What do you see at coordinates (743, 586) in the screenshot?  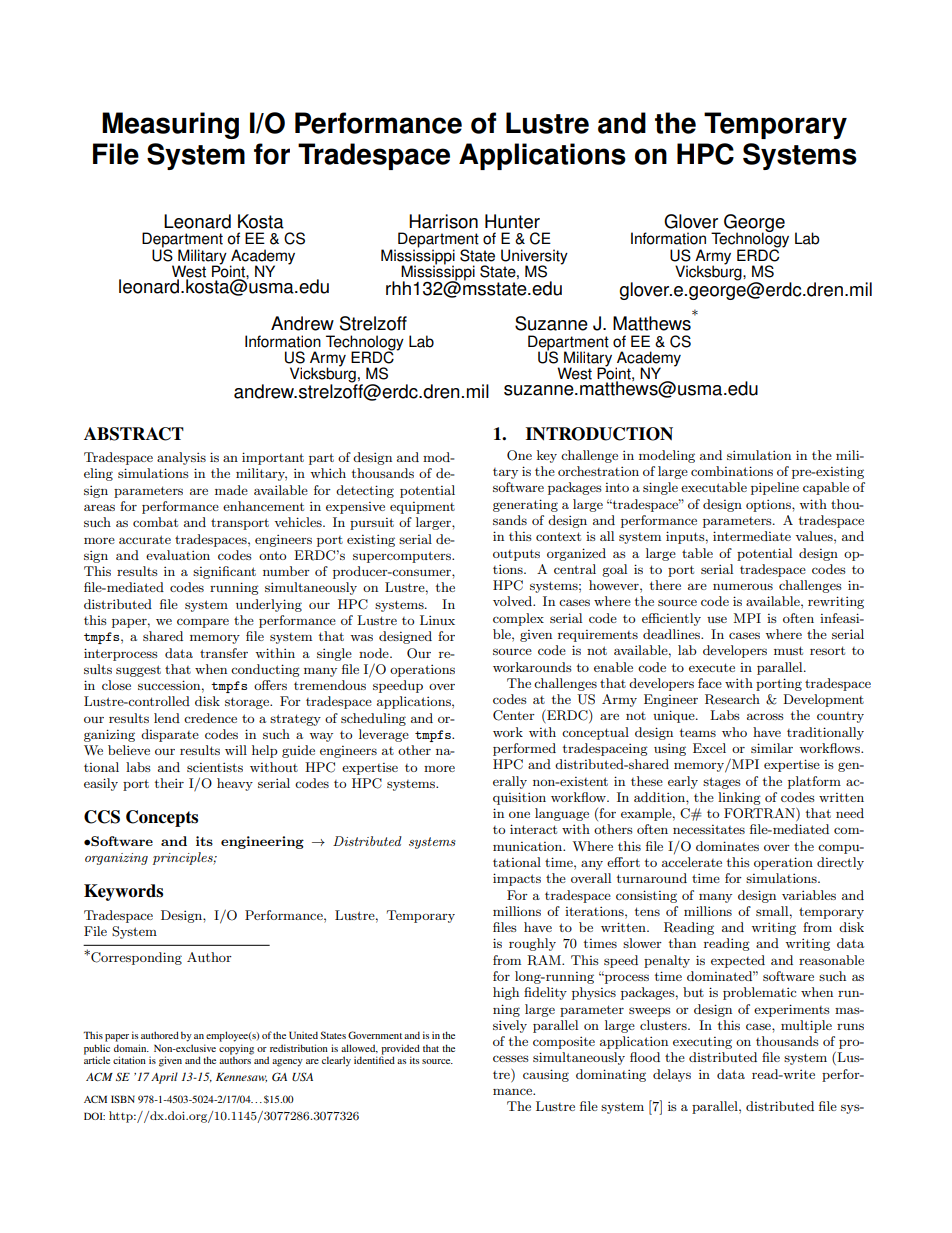 I see `numerous` at bounding box center [743, 586].
